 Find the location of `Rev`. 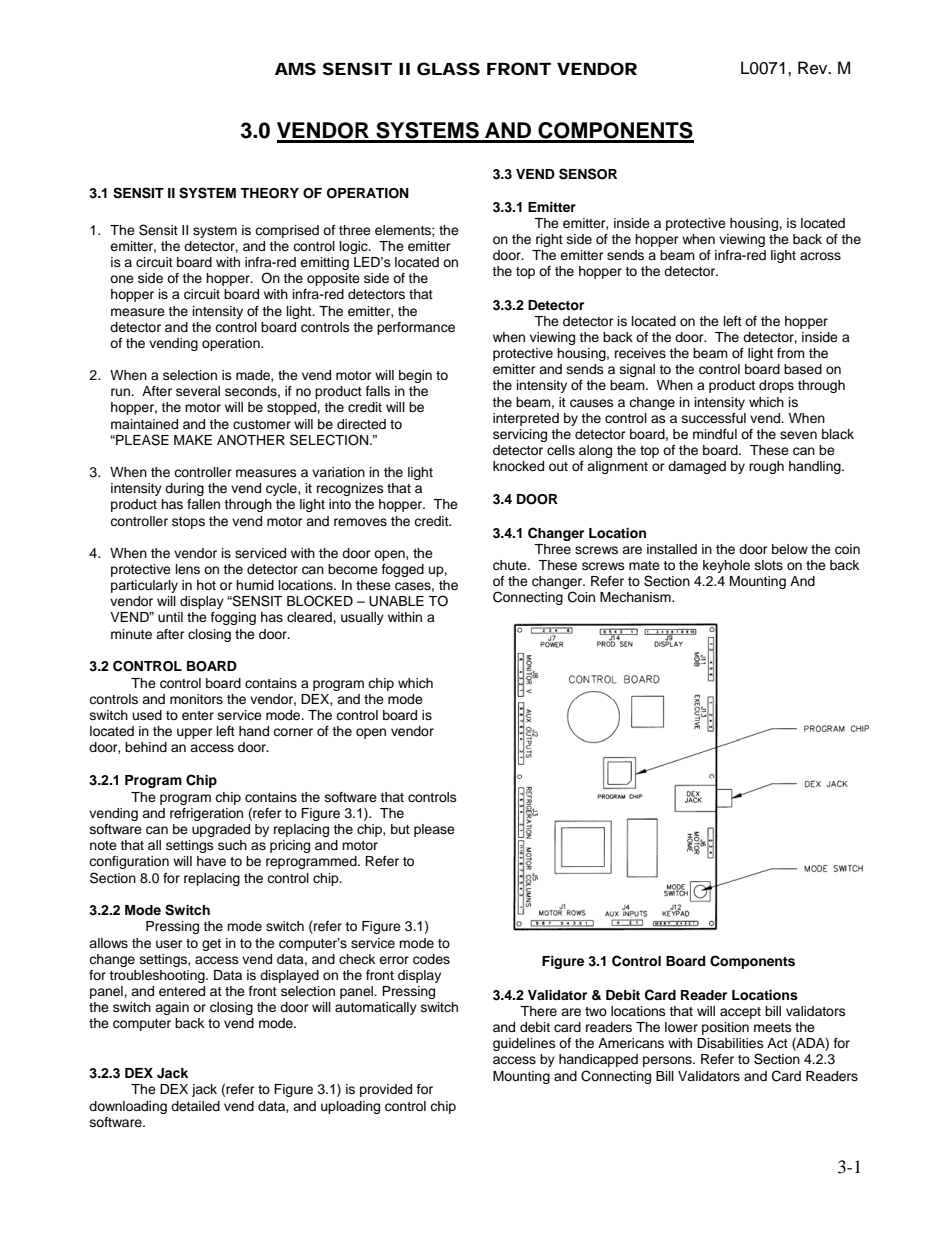

Rev is located at coordinates (814, 68).
